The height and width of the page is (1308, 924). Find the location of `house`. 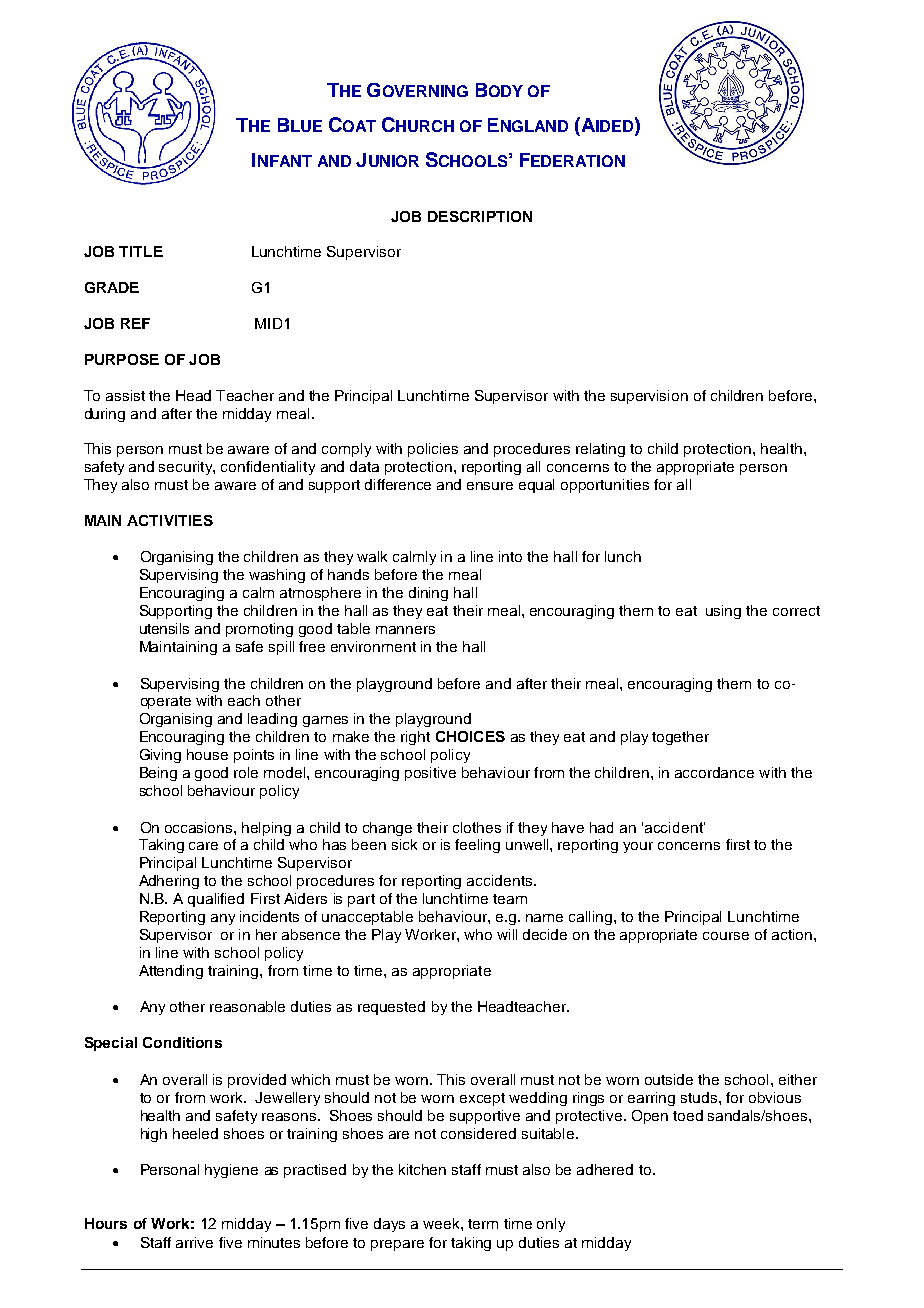

house is located at coordinates (207, 754).
